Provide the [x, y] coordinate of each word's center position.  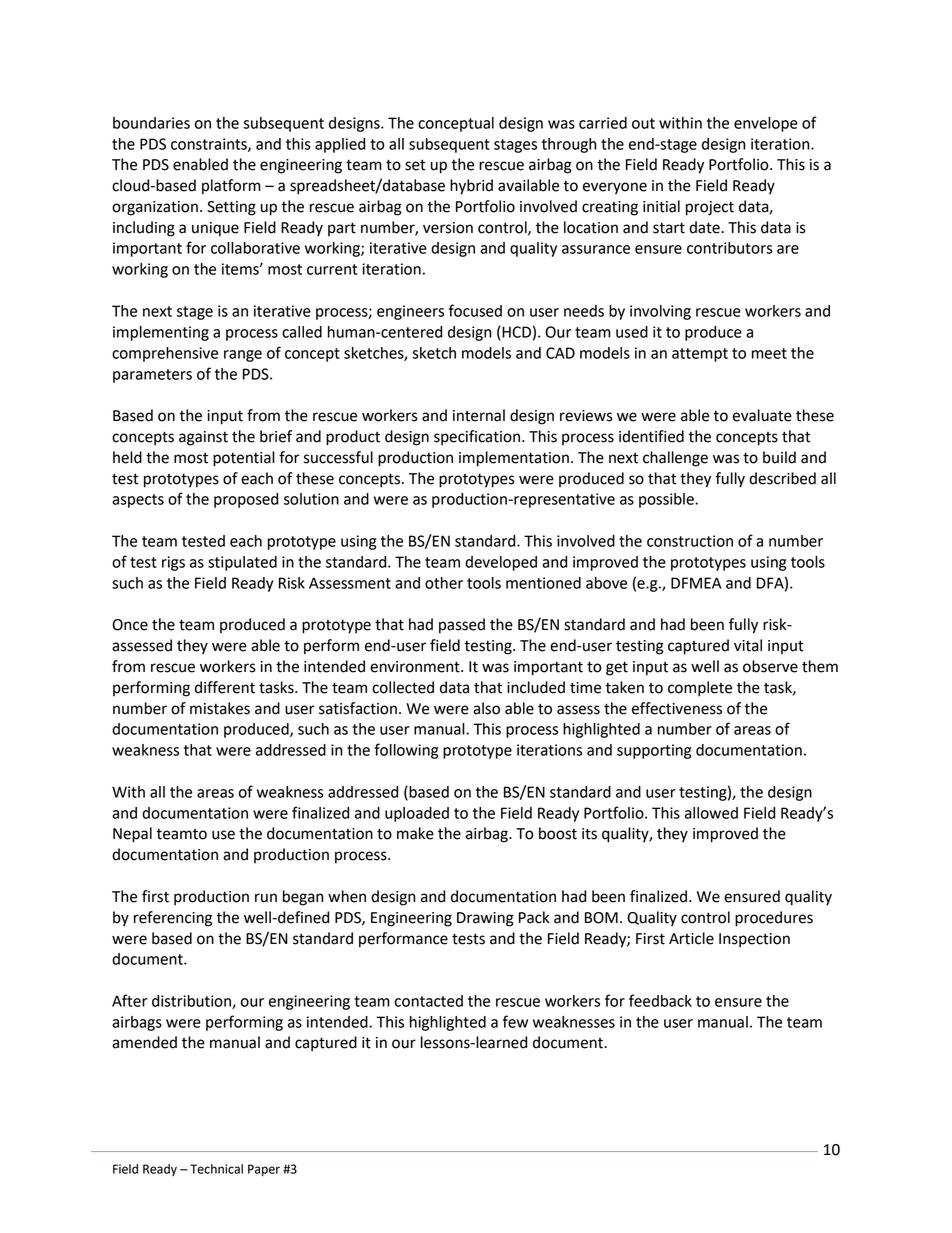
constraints [210, 145]
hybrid [471, 187]
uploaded [417, 814]
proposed [246, 500]
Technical [216, 1169]
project [710, 208]
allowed [711, 813]
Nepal [132, 835]
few [515, 1021]
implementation [514, 459]
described [782, 478]
